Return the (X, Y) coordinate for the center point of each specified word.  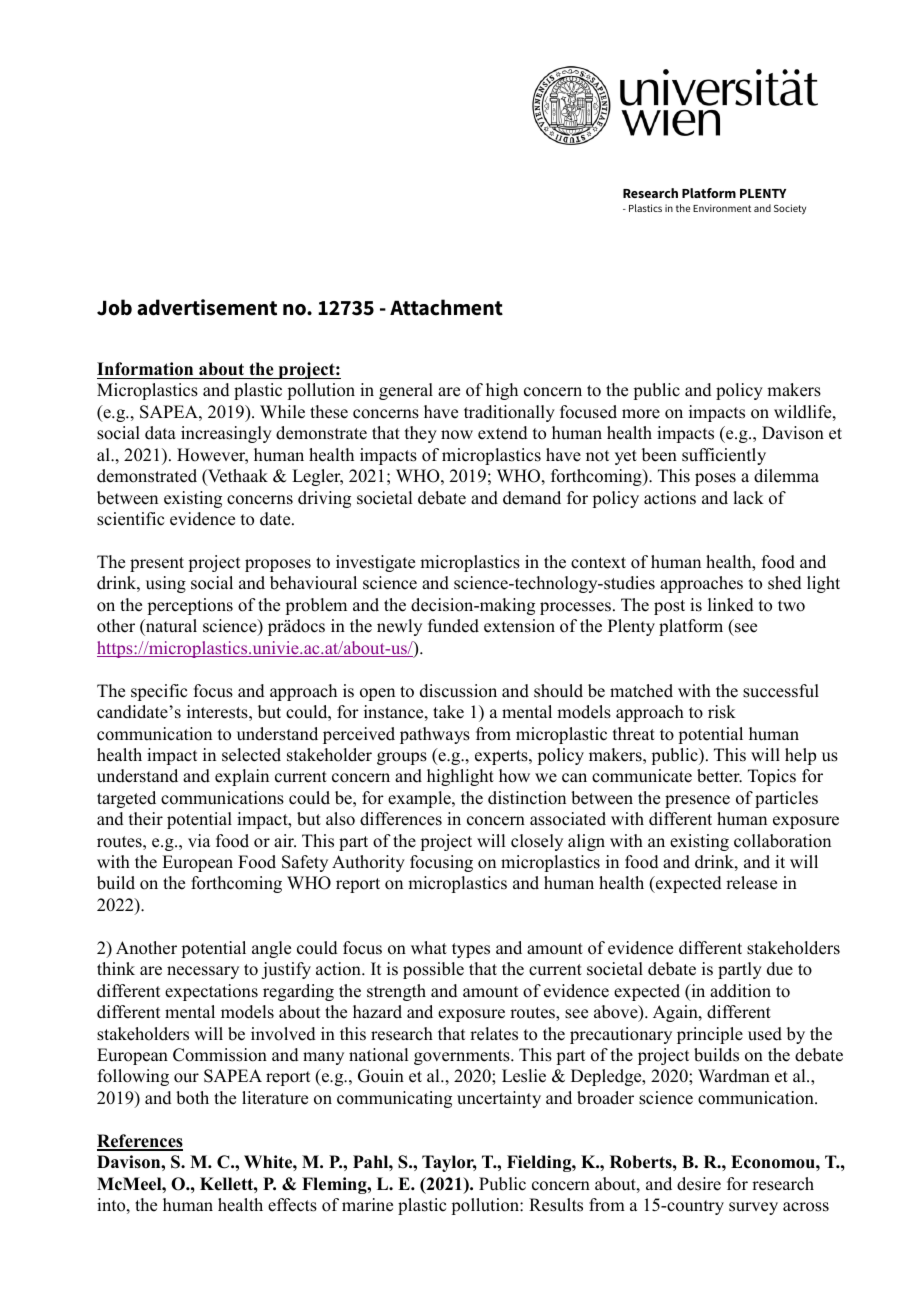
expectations (211, 992)
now (457, 435)
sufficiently (724, 456)
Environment (722, 208)
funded (453, 626)
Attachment (446, 307)
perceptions (190, 606)
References (140, 1142)
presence (697, 801)
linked (731, 605)
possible (433, 970)
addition (740, 991)
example (420, 799)
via (199, 840)
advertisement (207, 307)
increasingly (226, 434)
